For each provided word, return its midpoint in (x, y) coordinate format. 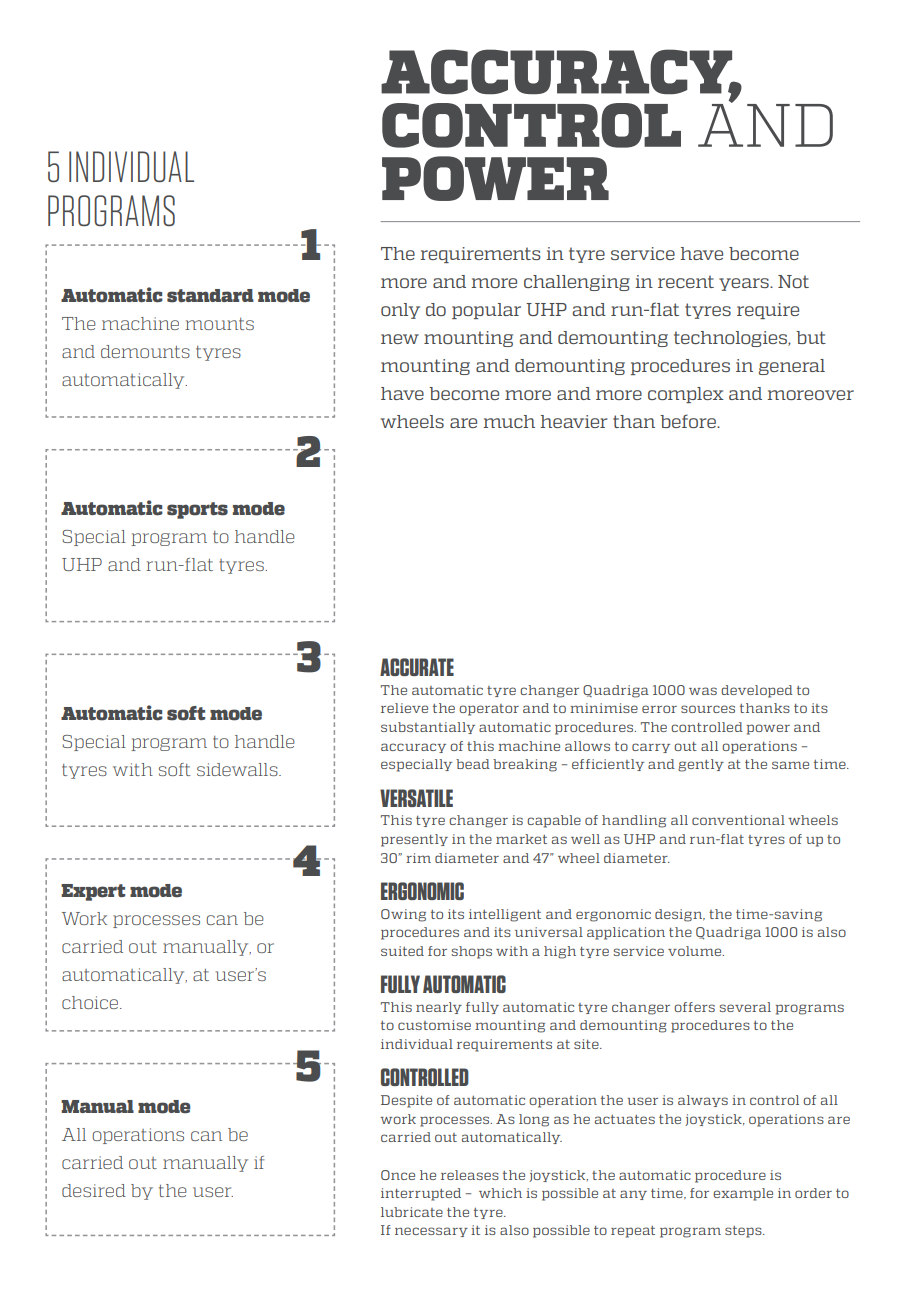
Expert (93, 892)
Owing (403, 915)
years (745, 284)
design (680, 915)
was (703, 691)
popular (486, 311)
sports (197, 510)
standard (210, 296)
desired (94, 1190)
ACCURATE (417, 667)
